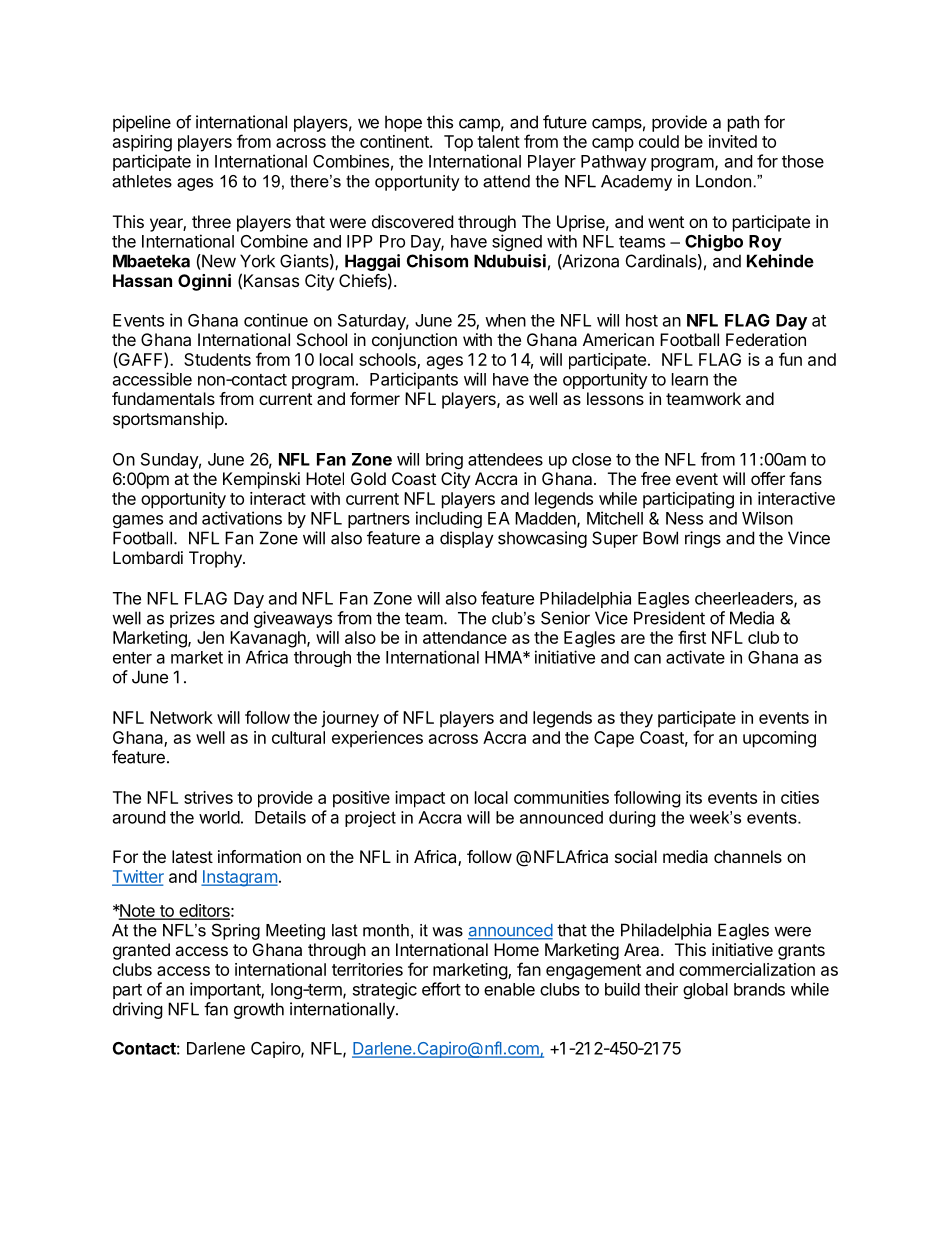  I want to click on Students, so click(217, 359).
